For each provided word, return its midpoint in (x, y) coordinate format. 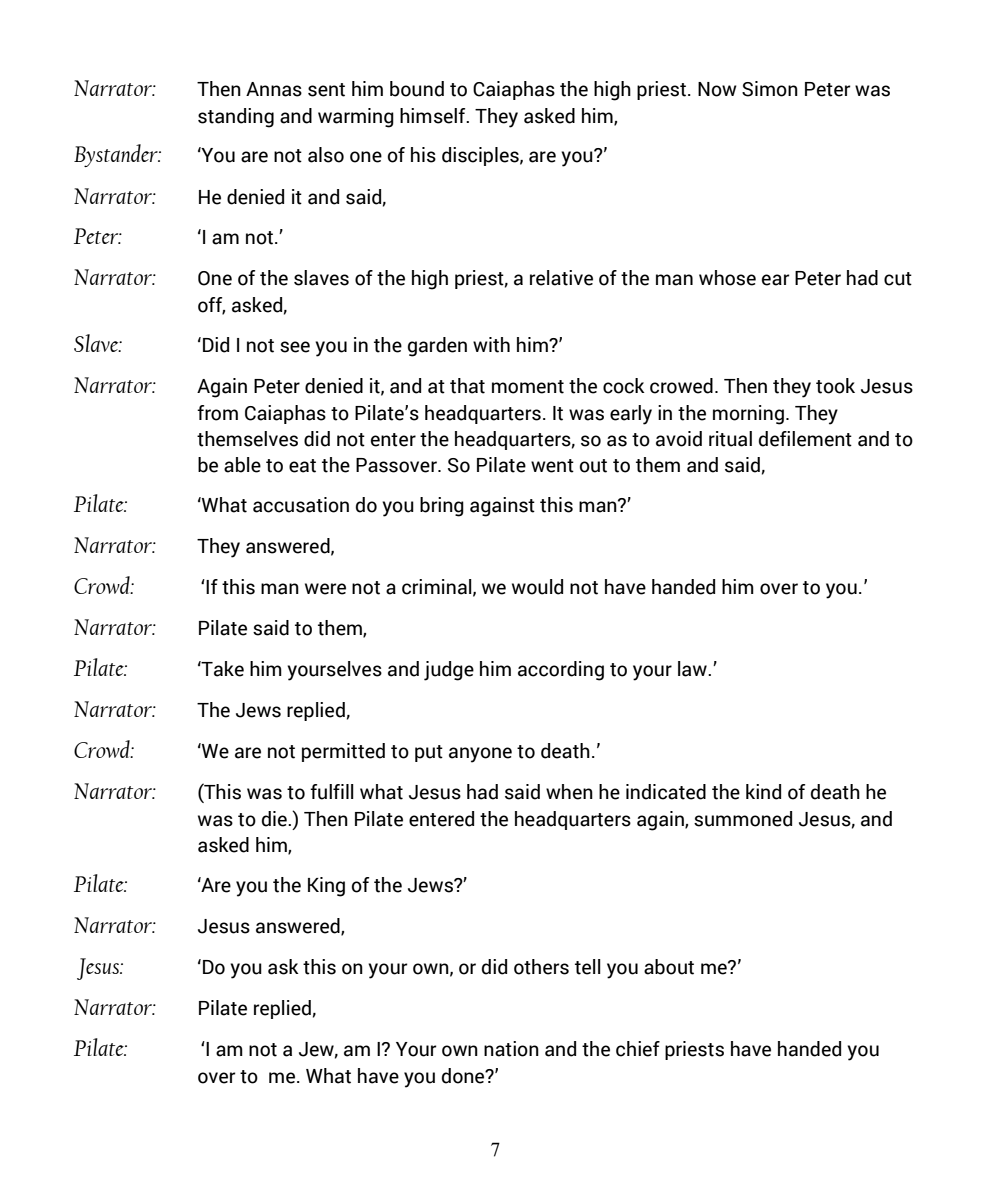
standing (236, 118)
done (464, 1076)
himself (434, 116)
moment (528, 387)
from (217, 413)
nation (511, 1049)
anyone (480, 755)
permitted (343, 752)
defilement (805, 439)
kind (763, 792)
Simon (770, 89)
